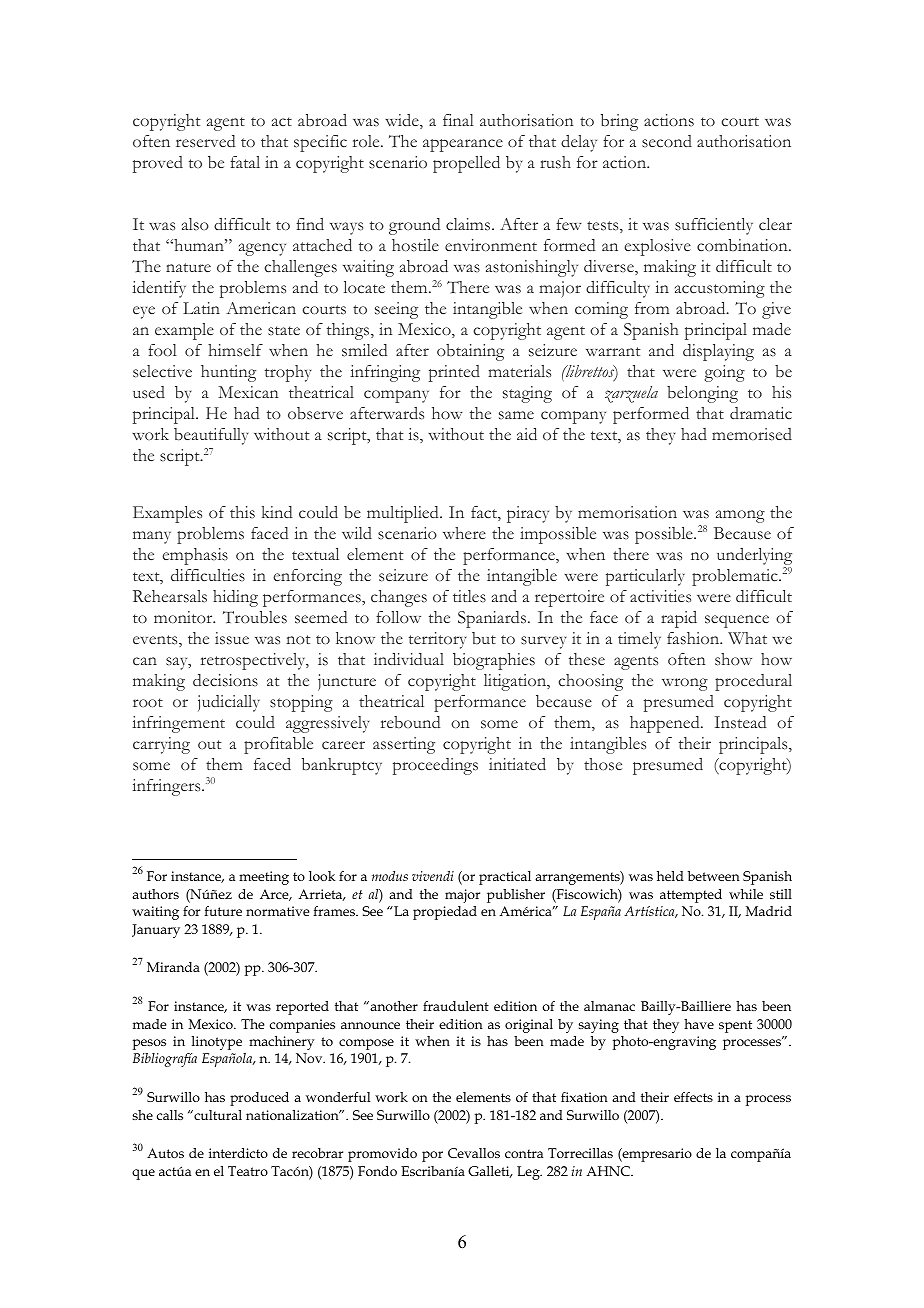 The width and height of the screenshot is (924, 1308). What do you see at coordinates (205, 141) in the screenshot?
I see `reserved` at bounding box center [205, 141].
